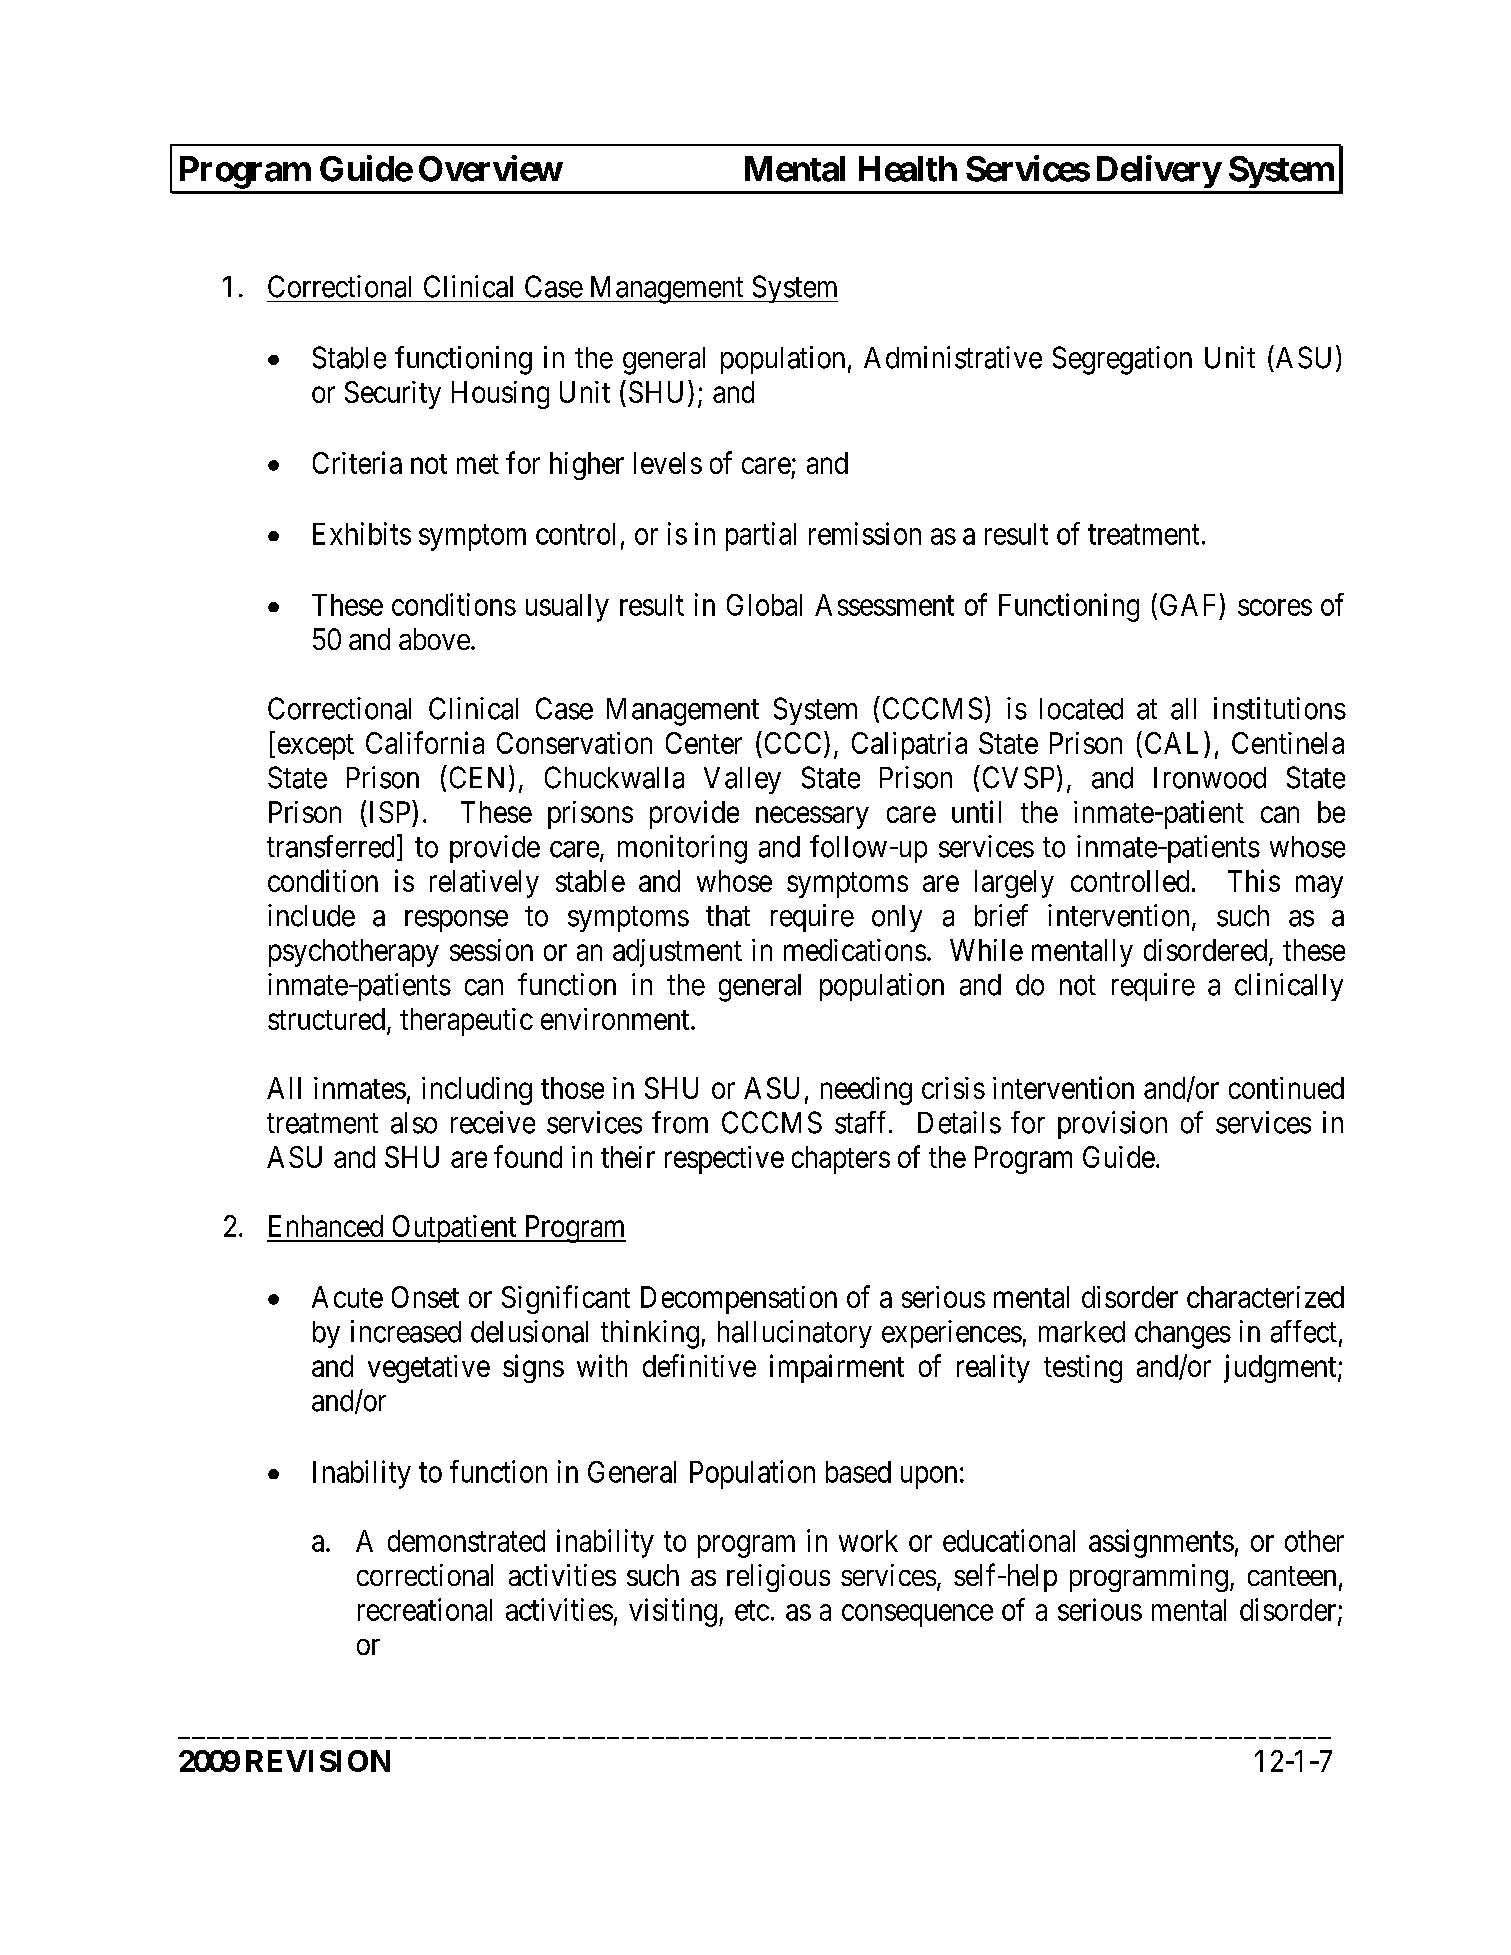 The height and width of the screenshot is (1955, 1511). What do you see at coordinates (414, 1123) in the screenshot?
I see `also` at bounding box center [414, 1123].
